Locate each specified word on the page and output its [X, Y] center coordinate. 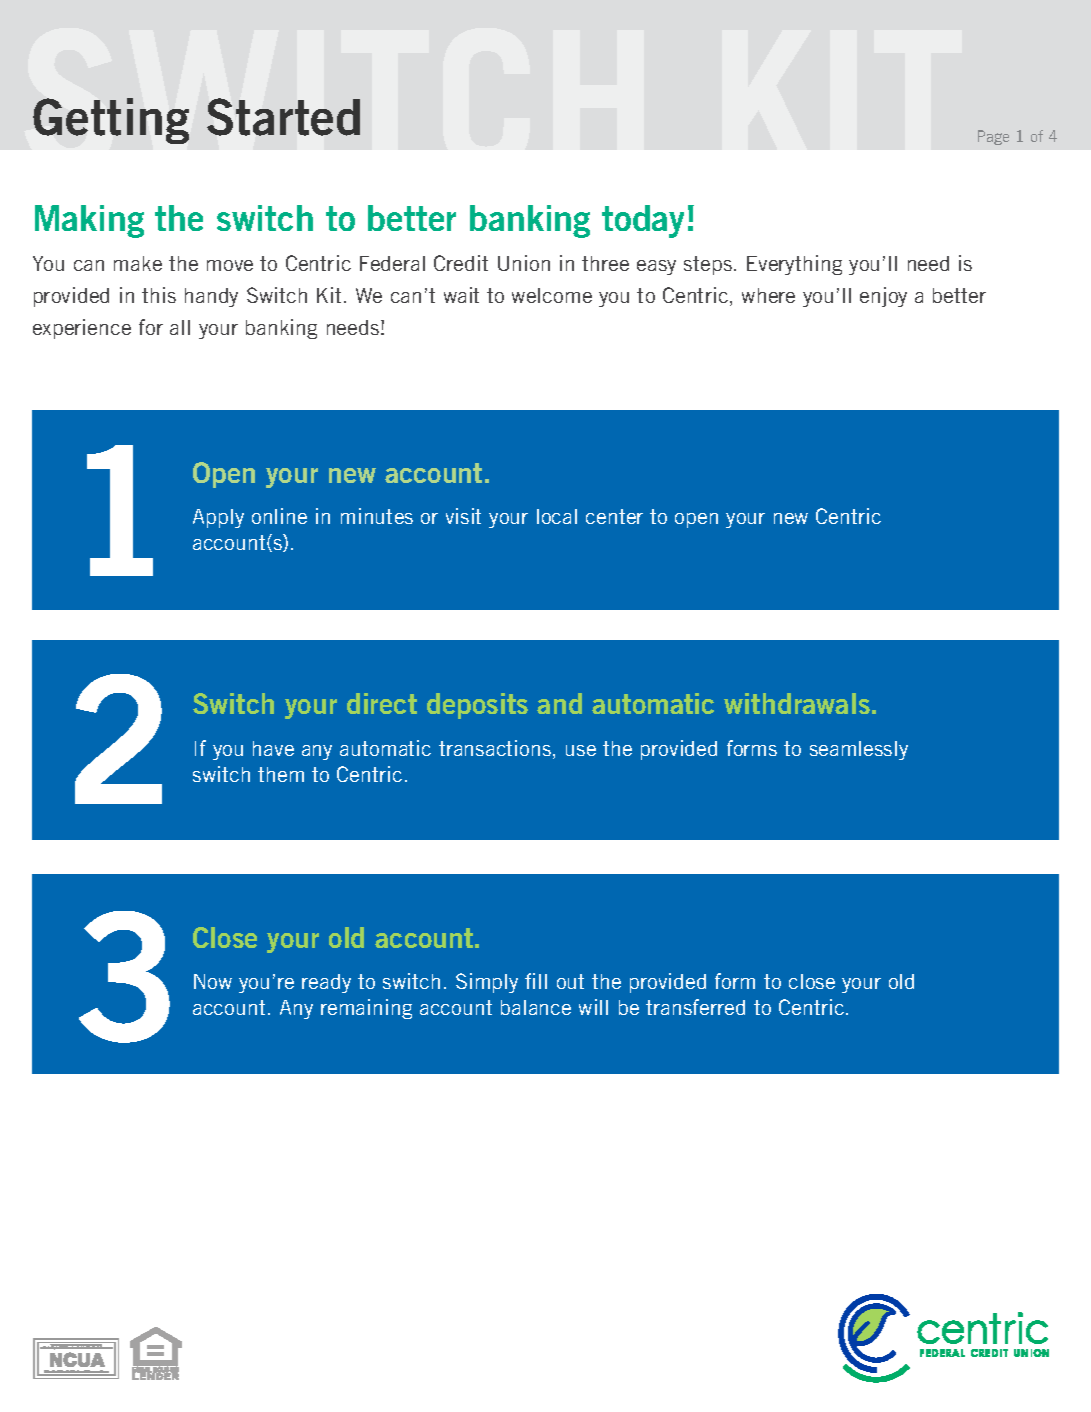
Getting [111, 121]
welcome [552, 295]
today [643, 221]
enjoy [883, 297]
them [281, 774]
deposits [477, 706]
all [180, 327]
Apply [218, 518]
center [614, 516]
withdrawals [797, 703]
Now [213, 981]
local [557, 516]
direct [382, 703]
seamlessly [859, 750]
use [581, 750]
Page [993, 137]
